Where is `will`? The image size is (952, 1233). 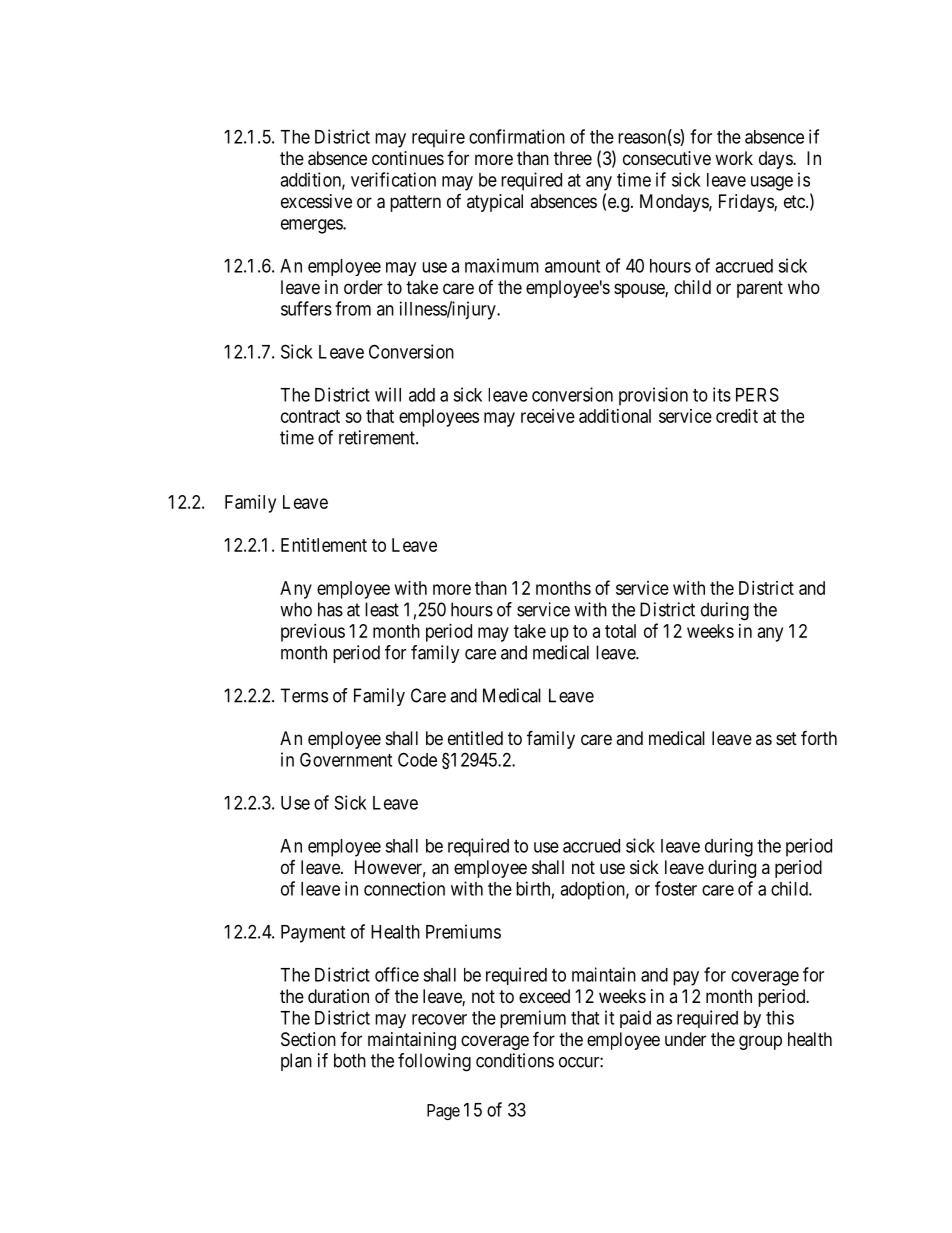 will is located at coordinates (388, 394).
